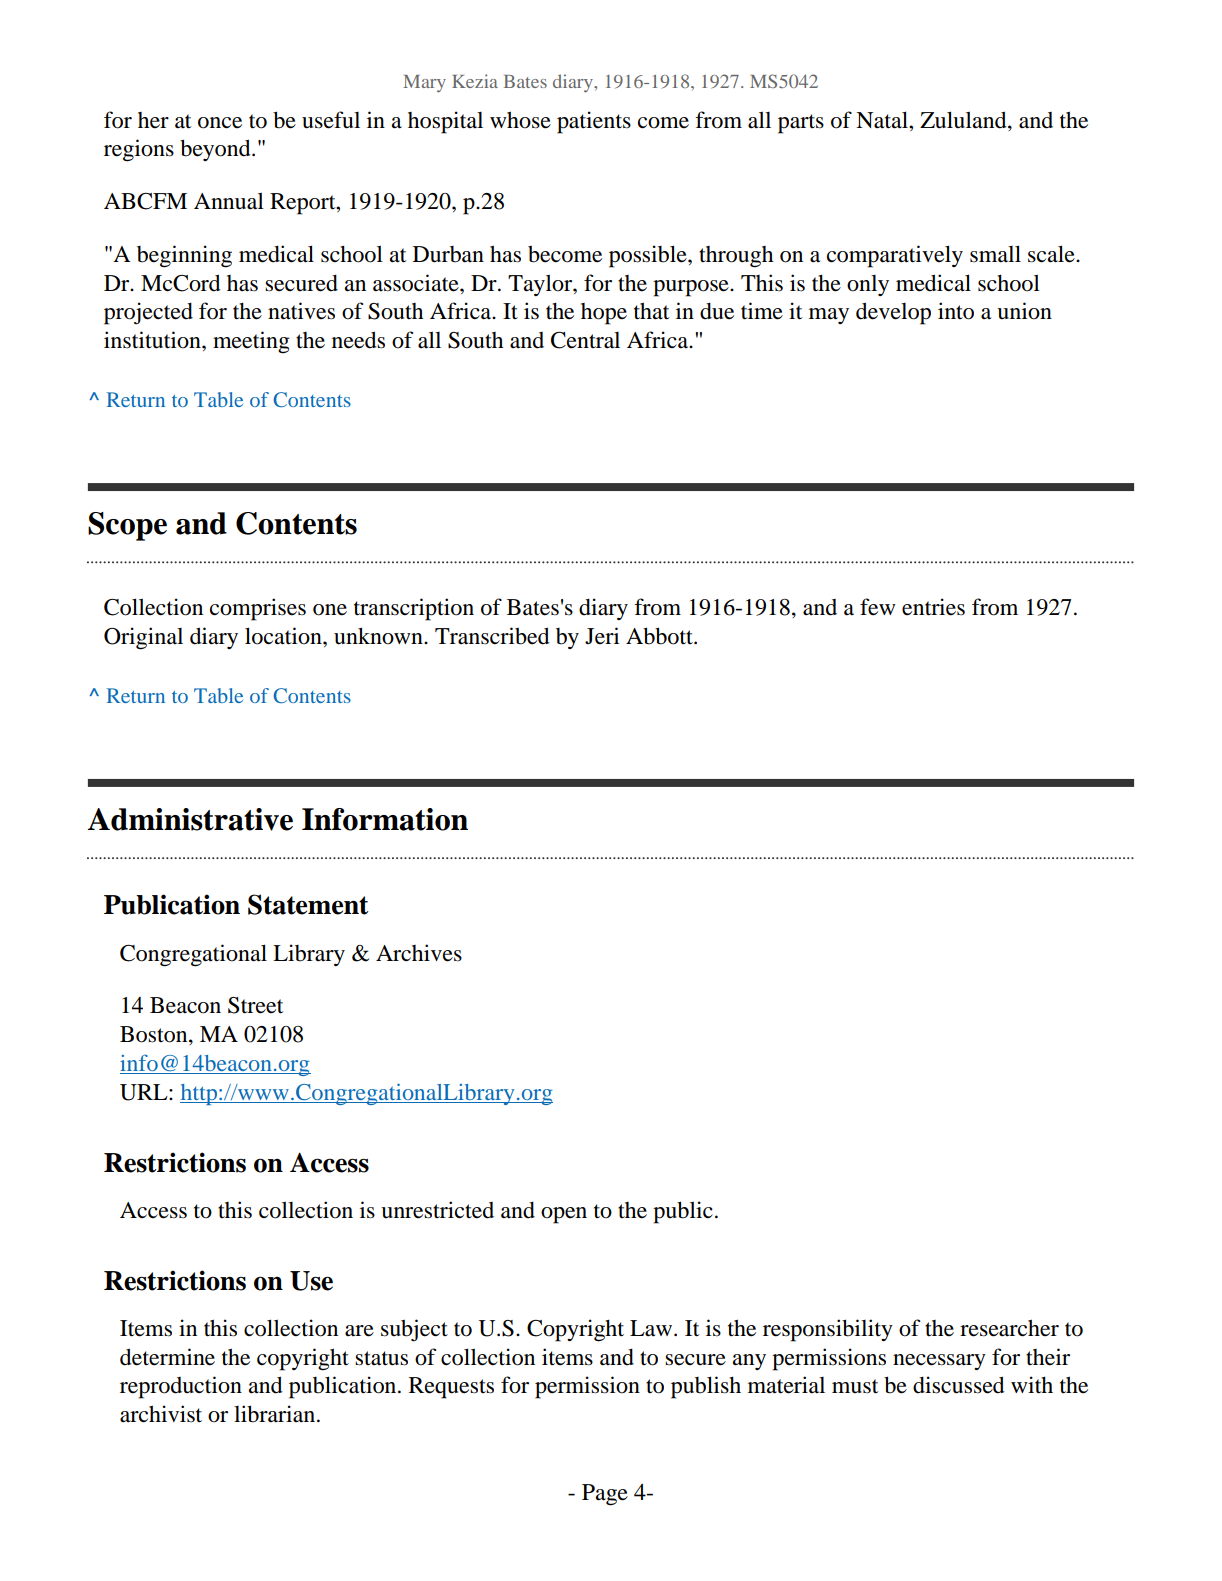 This document has width=1222, height=1581. Describe the element at coordinates (1009, 1328) in the document. I see `researcher` at that location.
